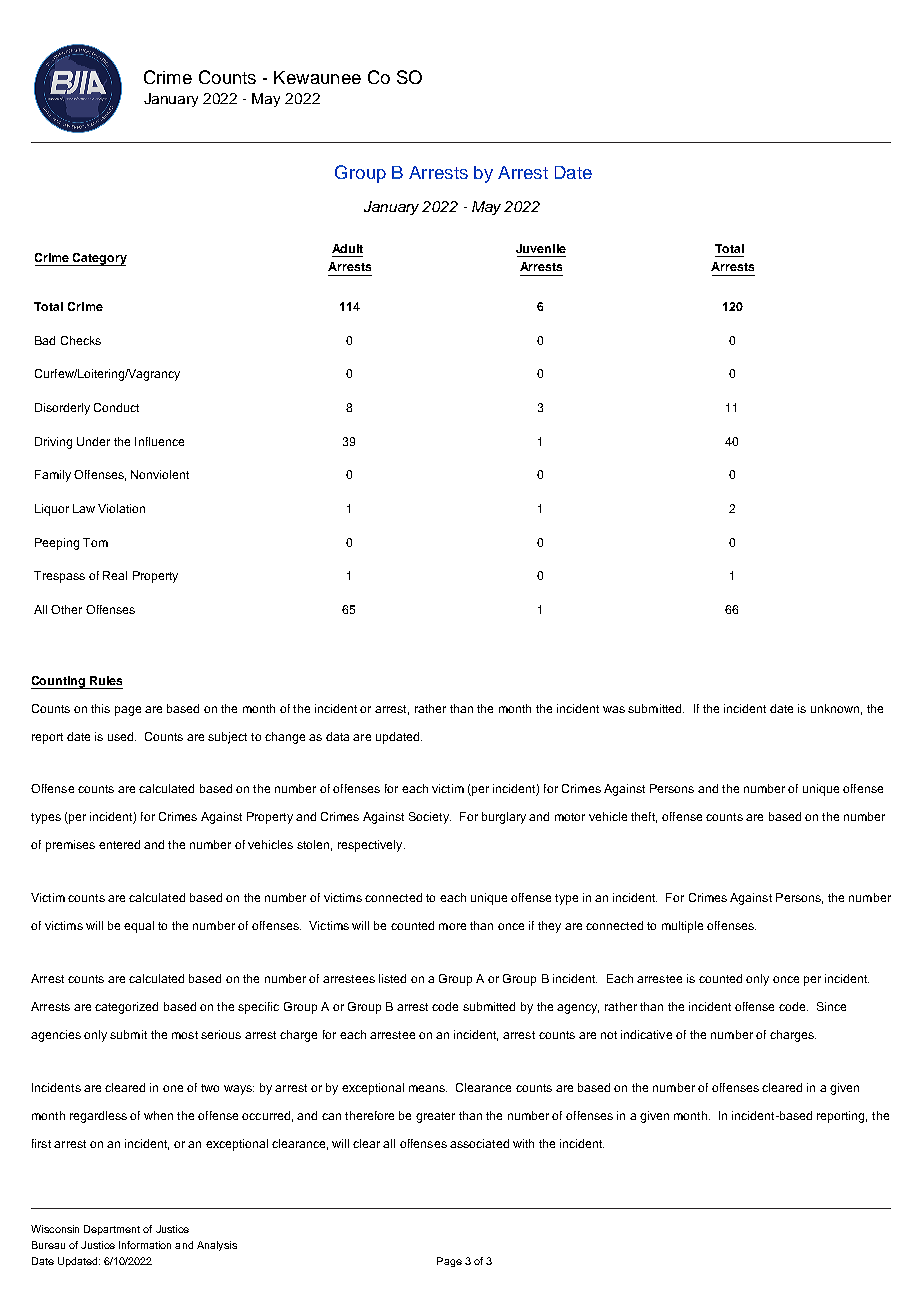 The width and height of the page is (924, 1308). I want to click on Category, so click(99, 259).
